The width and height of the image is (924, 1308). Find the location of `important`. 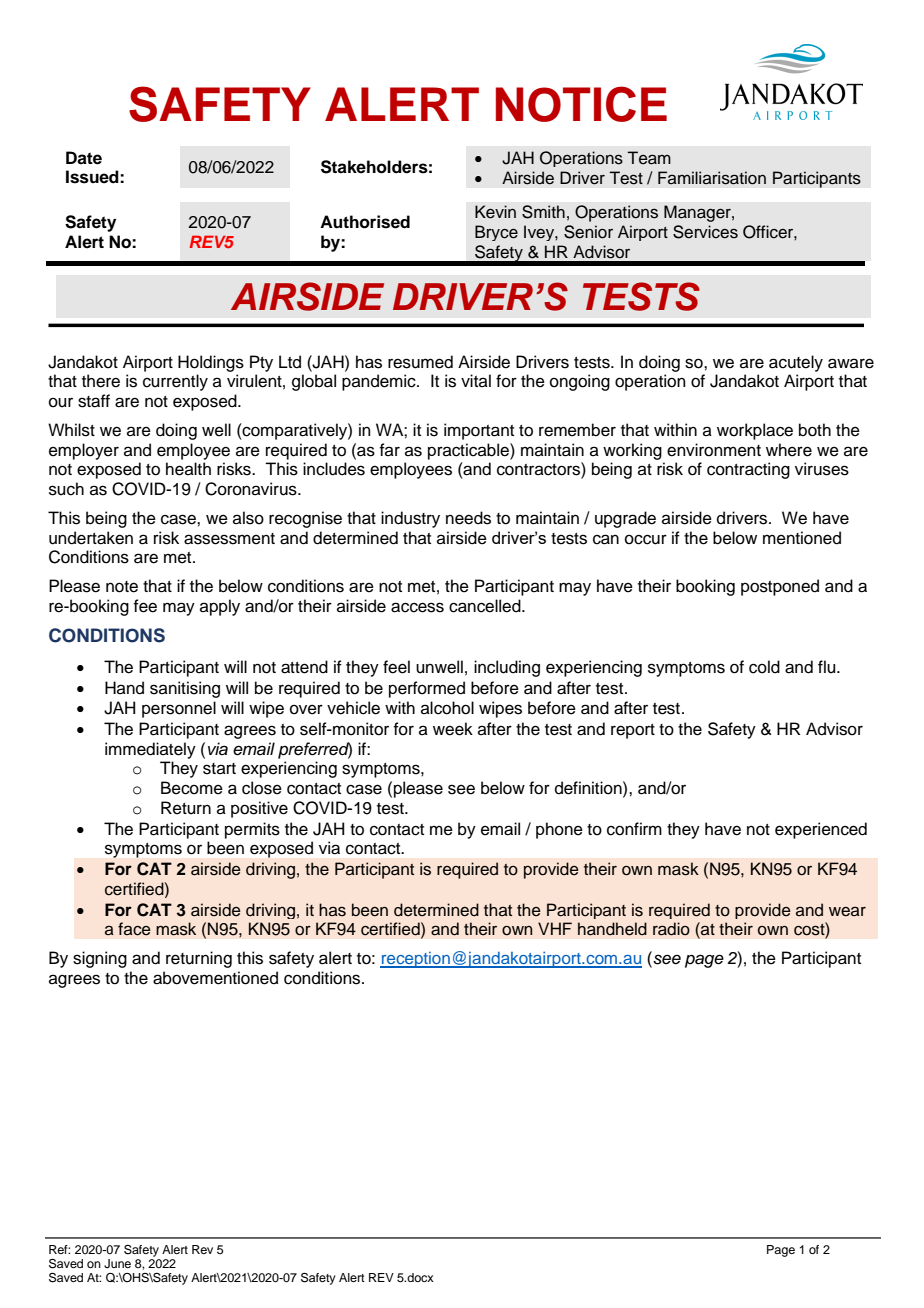

important is located at coordinates (479, 431).
